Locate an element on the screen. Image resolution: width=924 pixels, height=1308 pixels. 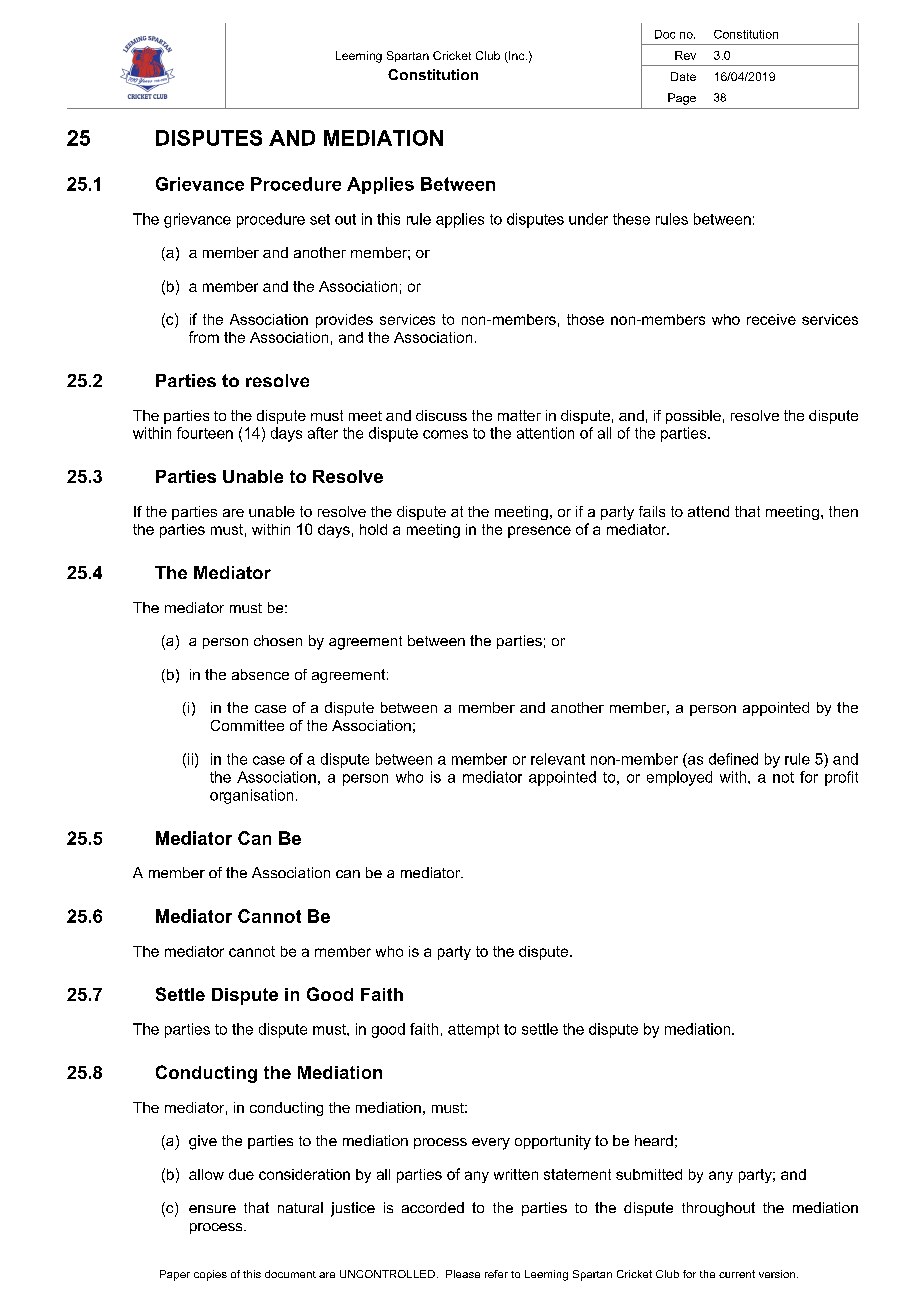
absence is located at coordinates (260, 674).
